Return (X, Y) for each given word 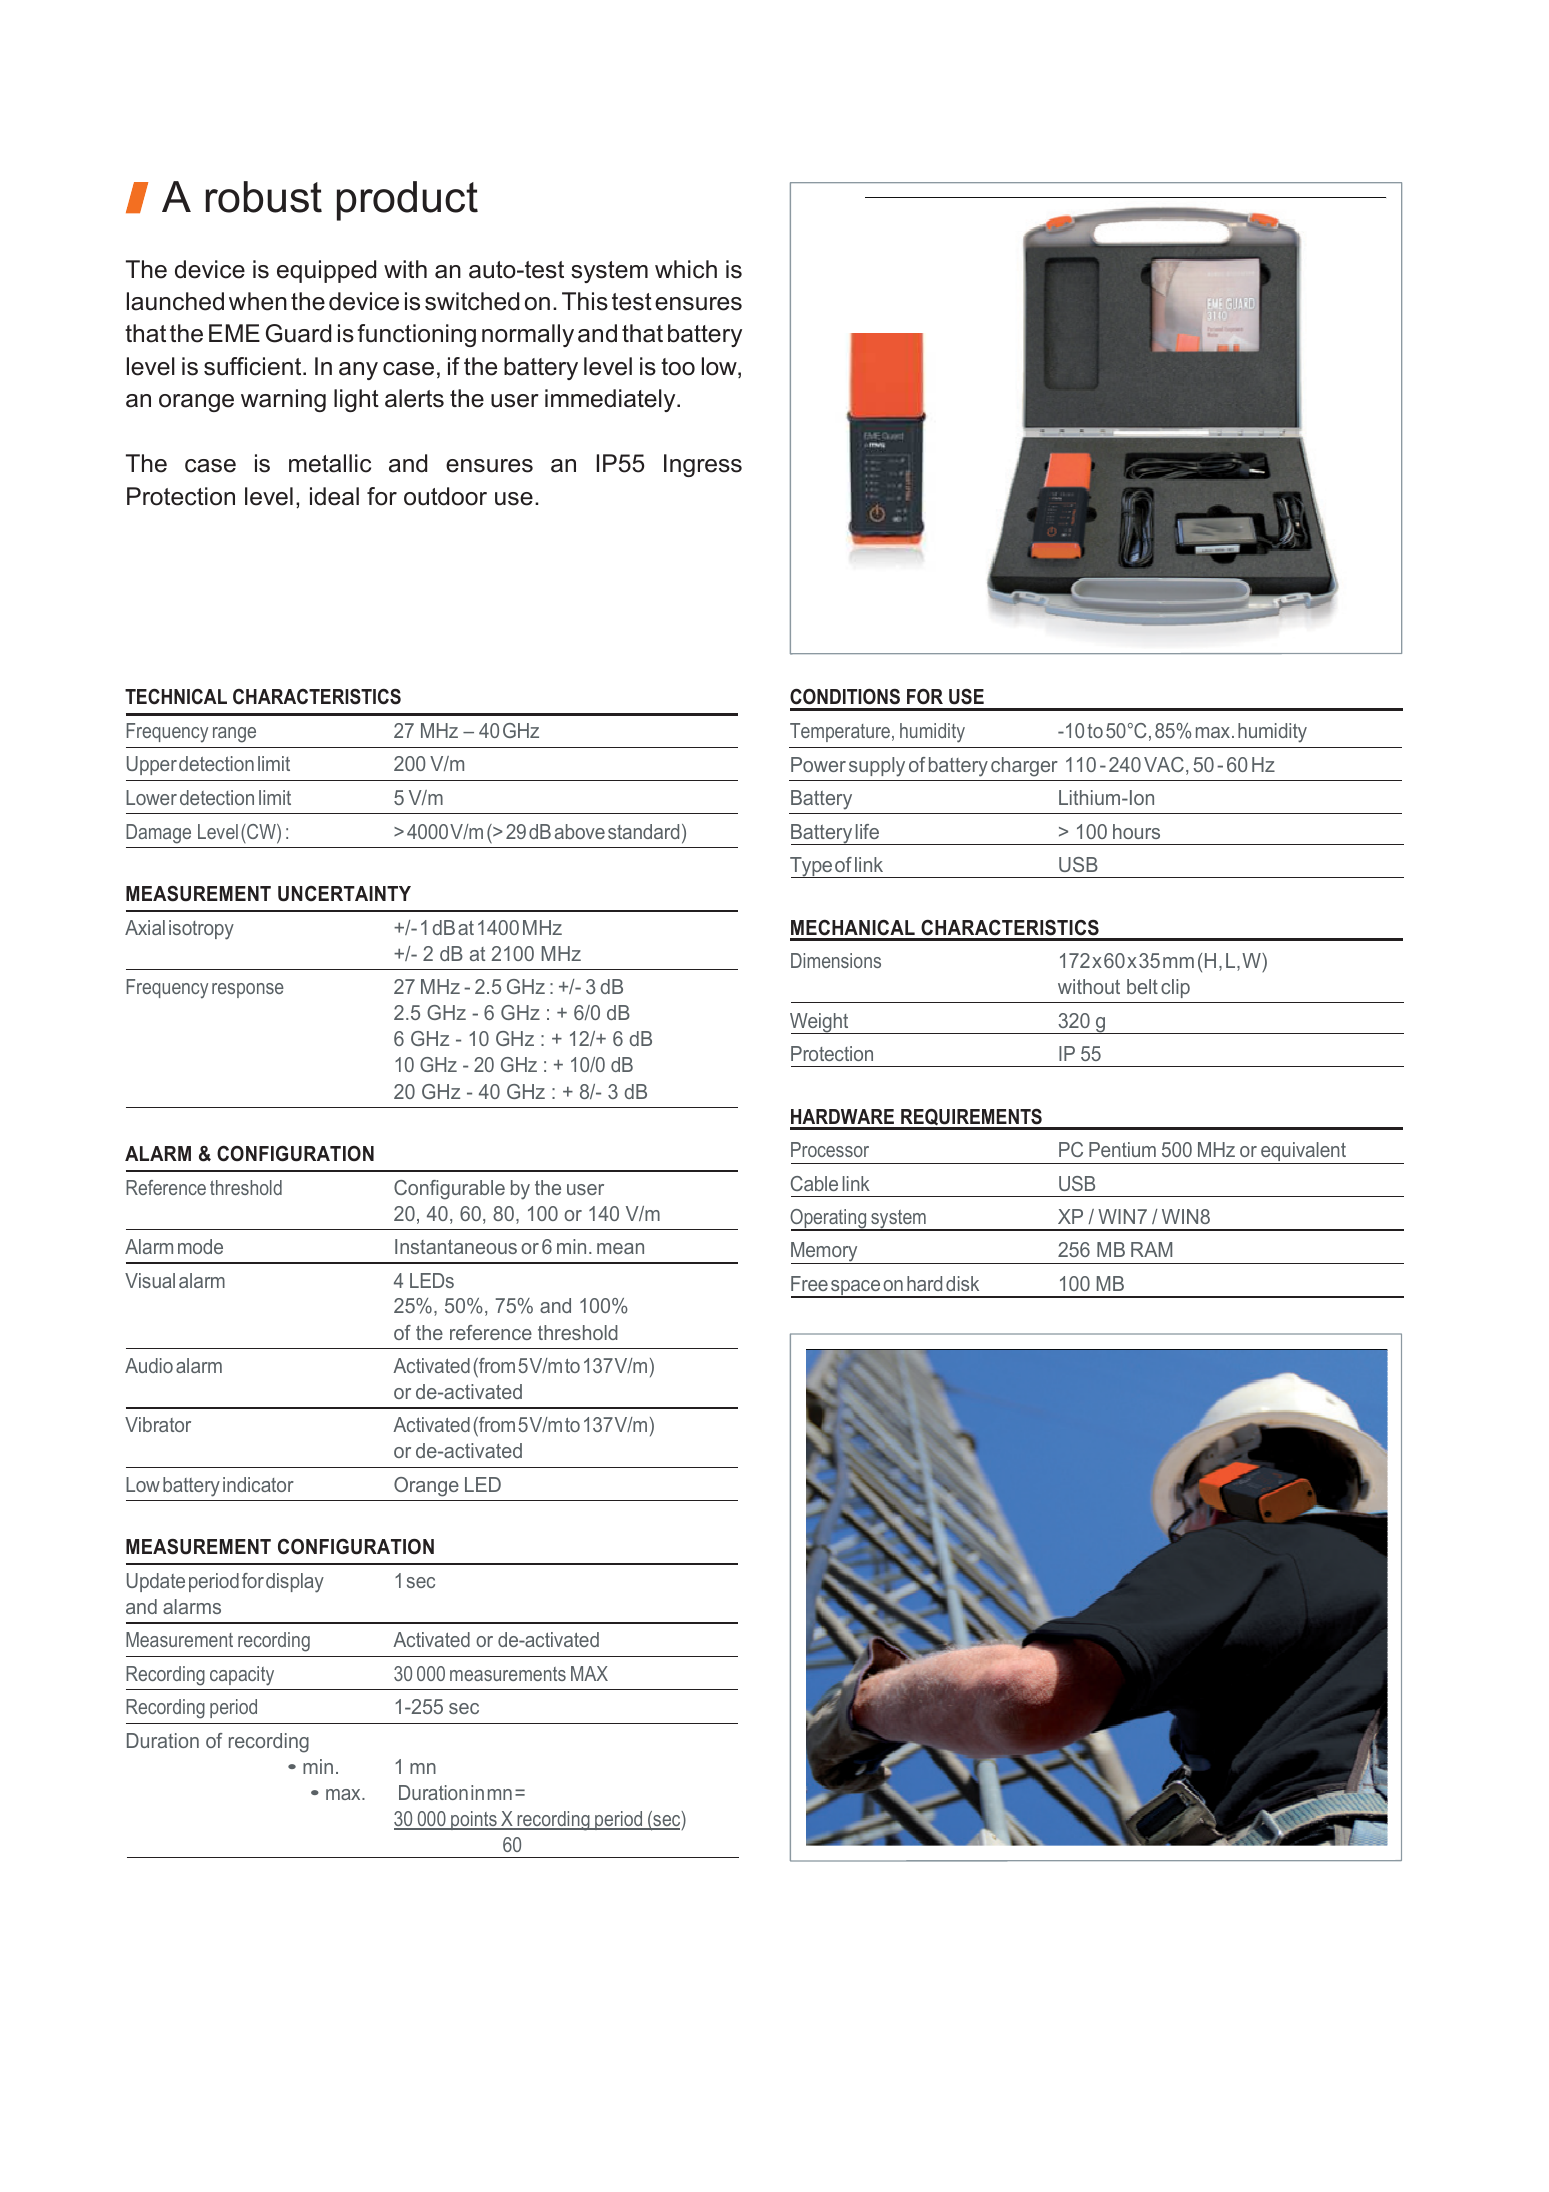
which (686, 269)
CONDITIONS (845, 697)
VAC (1164, 764)
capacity (242, 1676)
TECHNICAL (176, 697)
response (248, 990)
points (474, 1820)
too (678, 367)
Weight (820, 1023)
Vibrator (158, 1424)
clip (1175, 988)
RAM (1151, 1249)
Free (809, 1283)
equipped (326, 271)
